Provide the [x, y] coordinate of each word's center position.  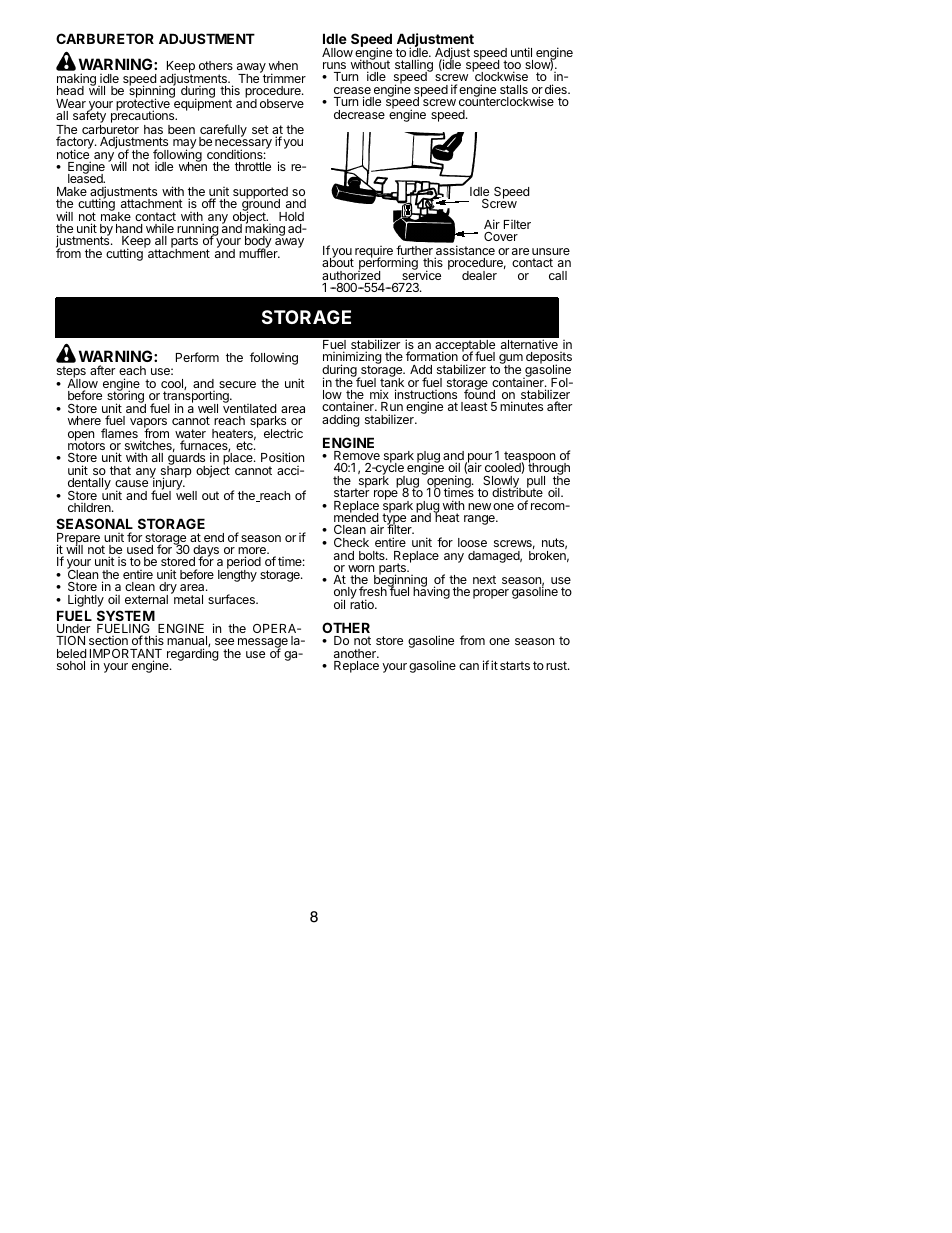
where [84, 420]
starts [515, 665]
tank [392, 383]
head [70, 90]
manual [188, 642]
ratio [363, 603]
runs [334, 65]
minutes [521, 406]
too [512, 66]
